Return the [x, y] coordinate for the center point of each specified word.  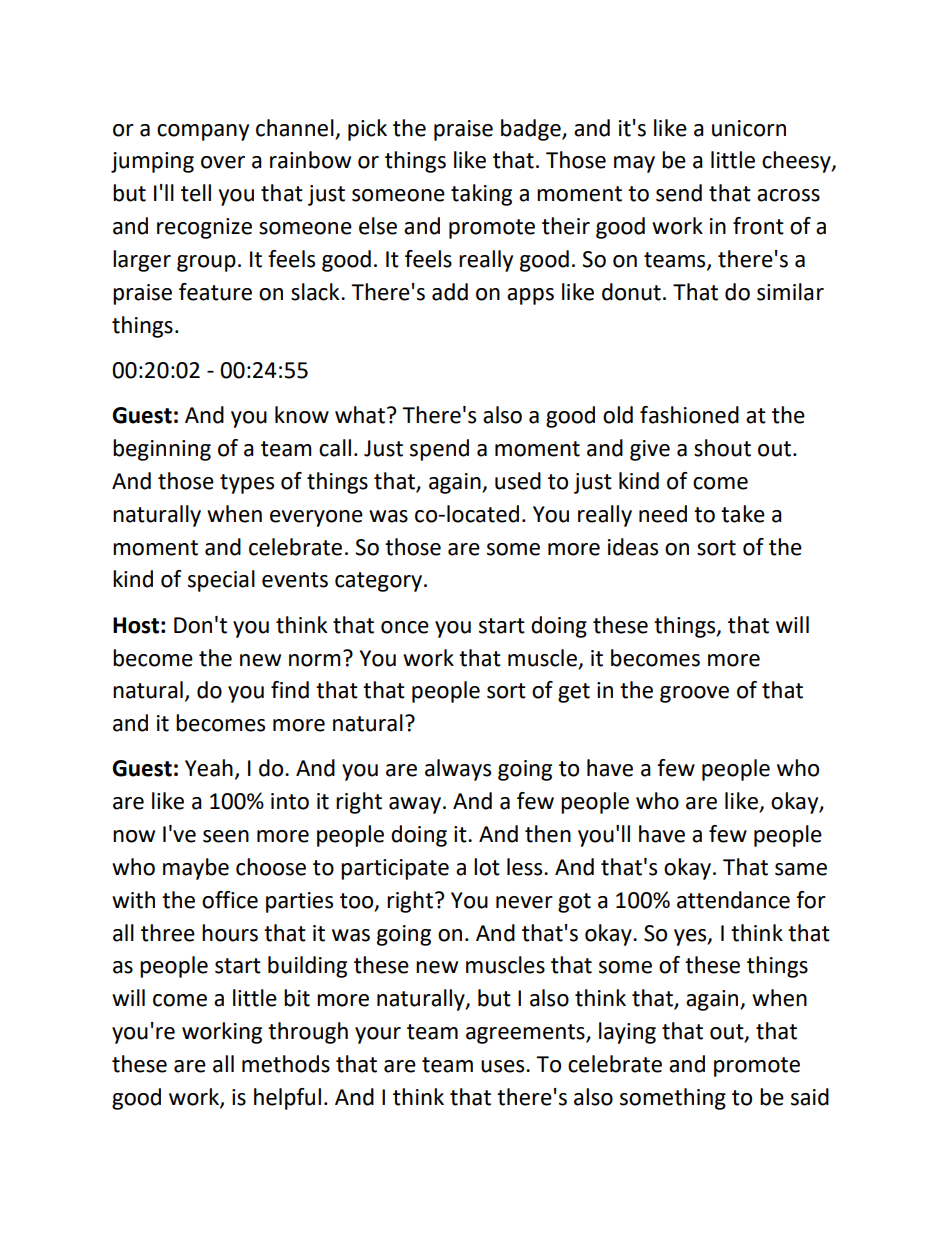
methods [286, 1064]
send [679, 193]
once [405, 627]
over [223, 162]
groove [694, 694]
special [221, 581]
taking [481, 195]
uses [504, 1066]
